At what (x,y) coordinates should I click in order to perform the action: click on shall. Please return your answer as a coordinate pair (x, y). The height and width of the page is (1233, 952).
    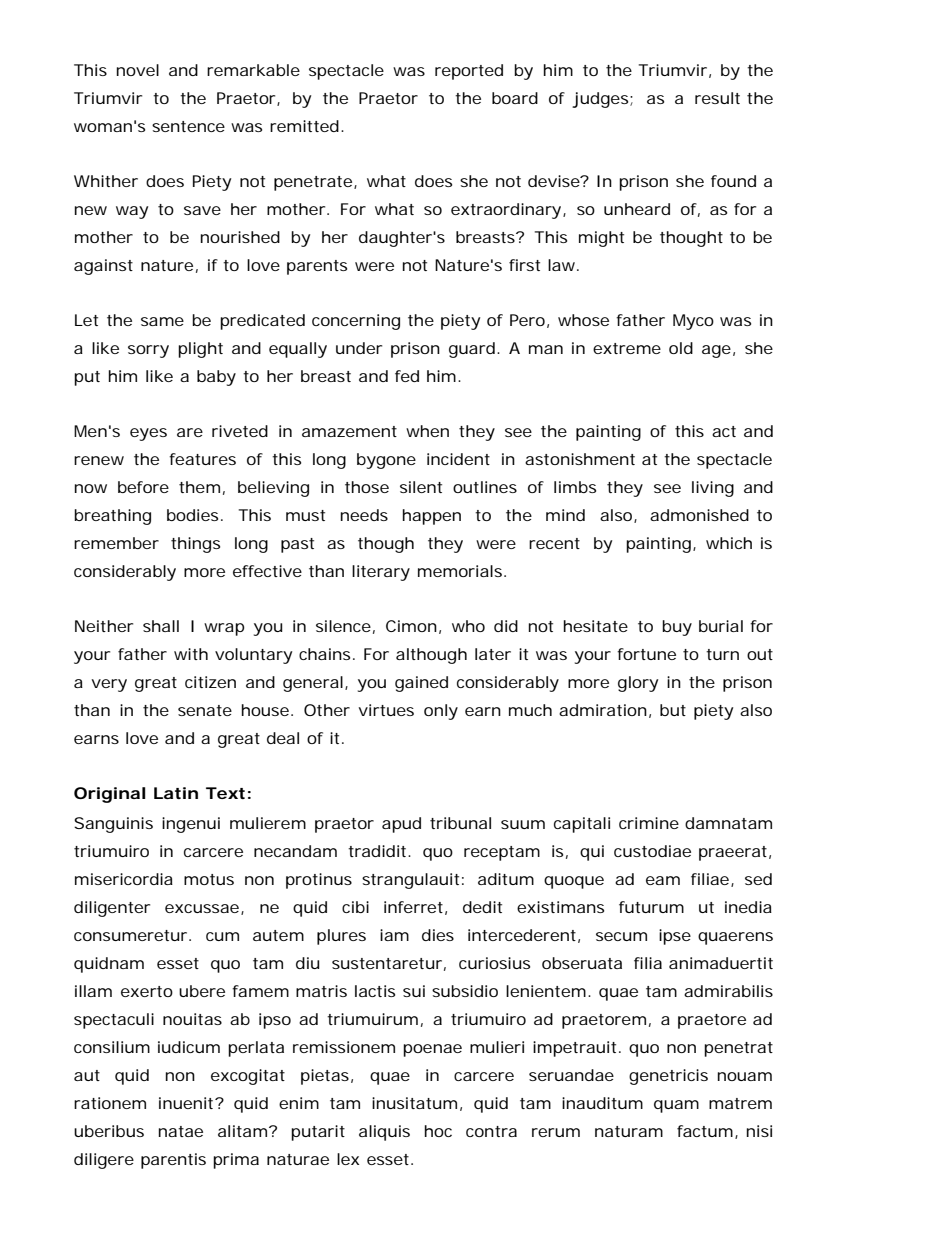
    Looking at the image, I should click on (161, 626).
